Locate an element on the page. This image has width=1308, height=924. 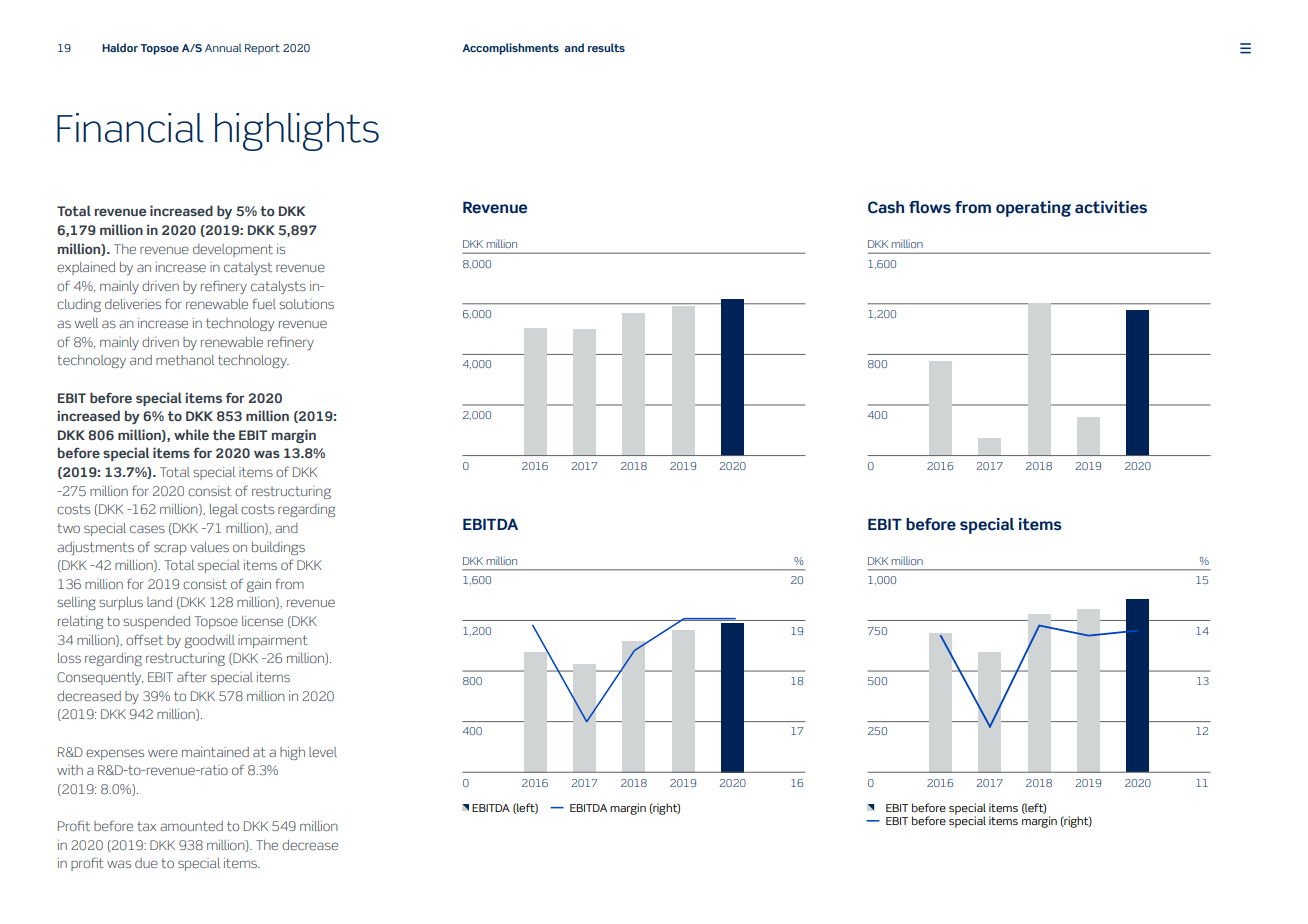
flows is located at coordinates (930, 207).
